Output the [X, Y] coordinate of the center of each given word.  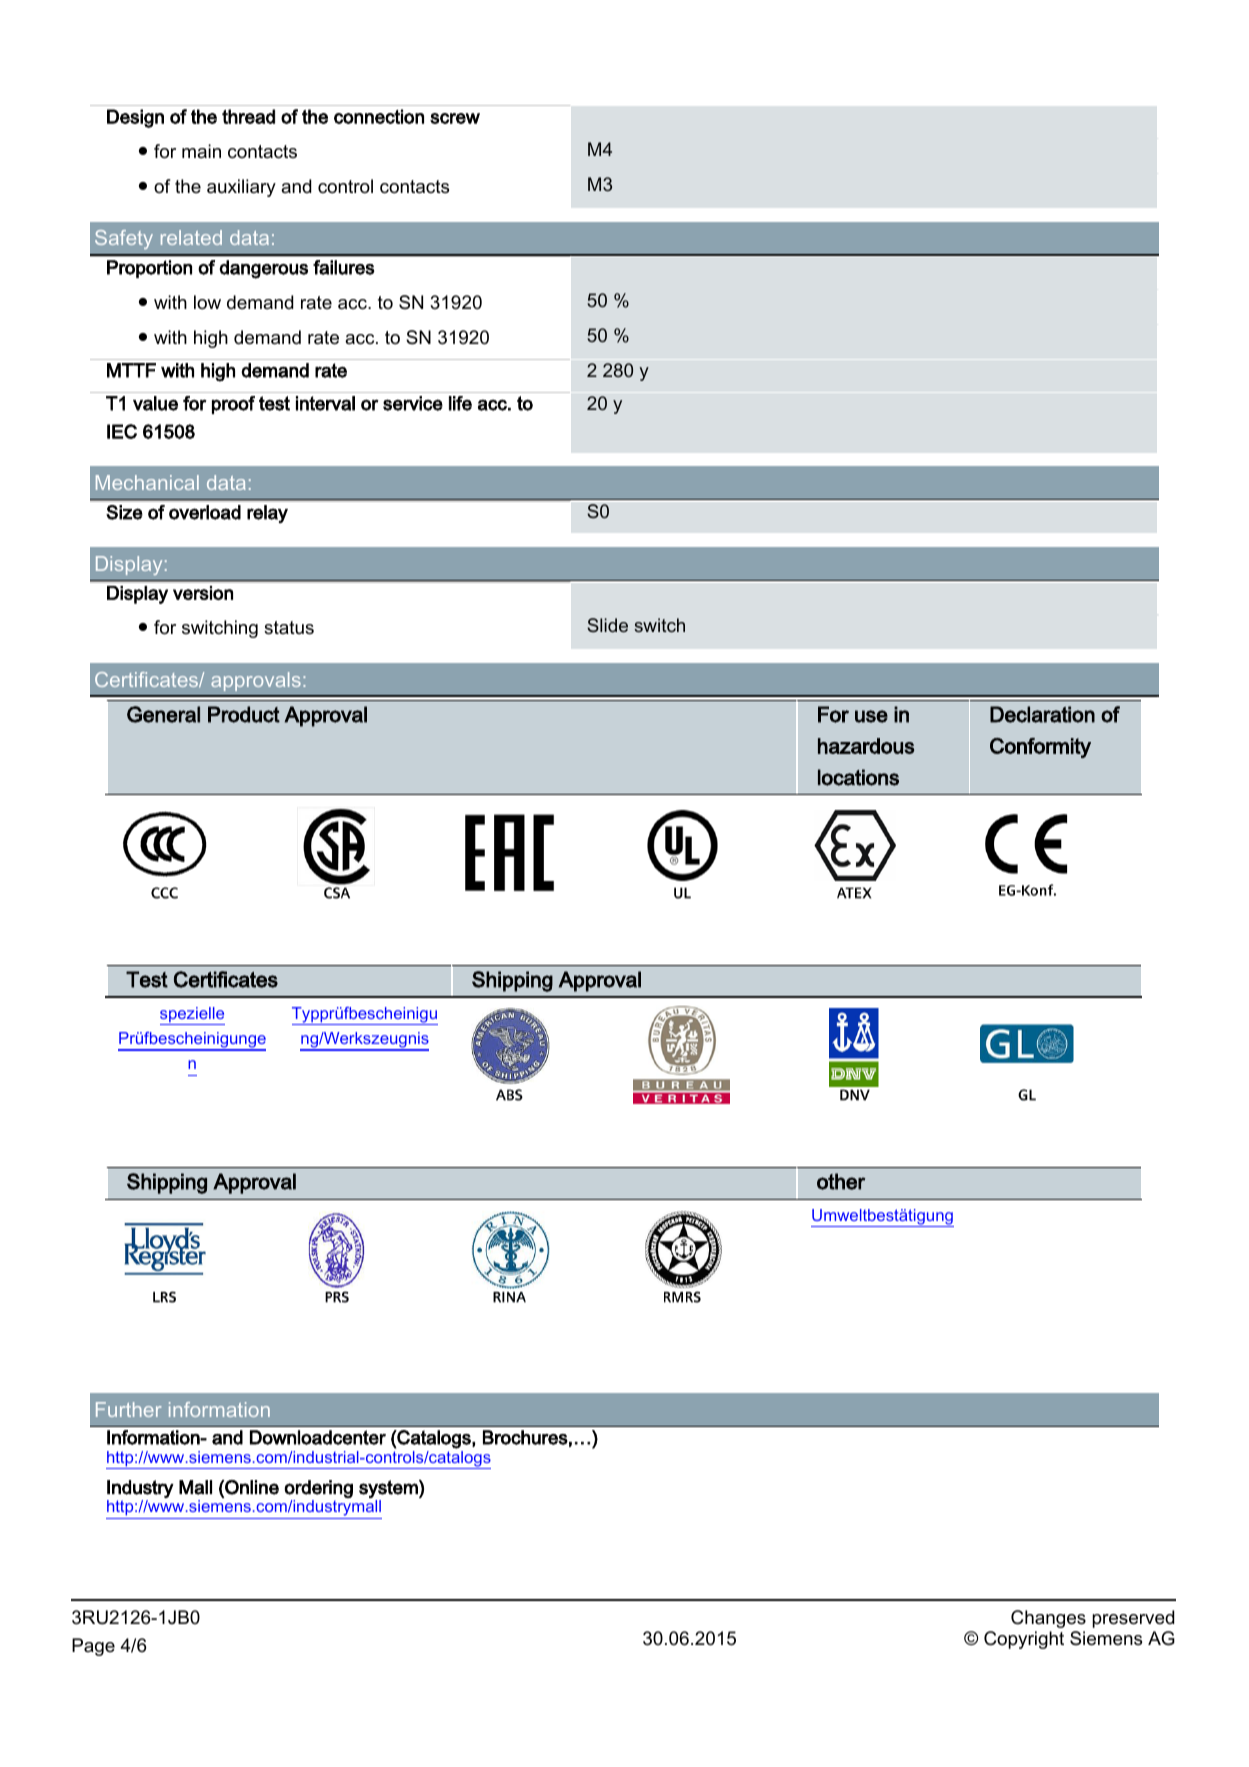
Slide [607, 625]
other [841, 1181]
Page [93, 1647]
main [201, 151]
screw [455, 118]
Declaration [1042, 714]
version [203, 593]
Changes [1048, 1619]
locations [858, 777]
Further [128, 1409]
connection [379, 116]
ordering [319, 1489]
